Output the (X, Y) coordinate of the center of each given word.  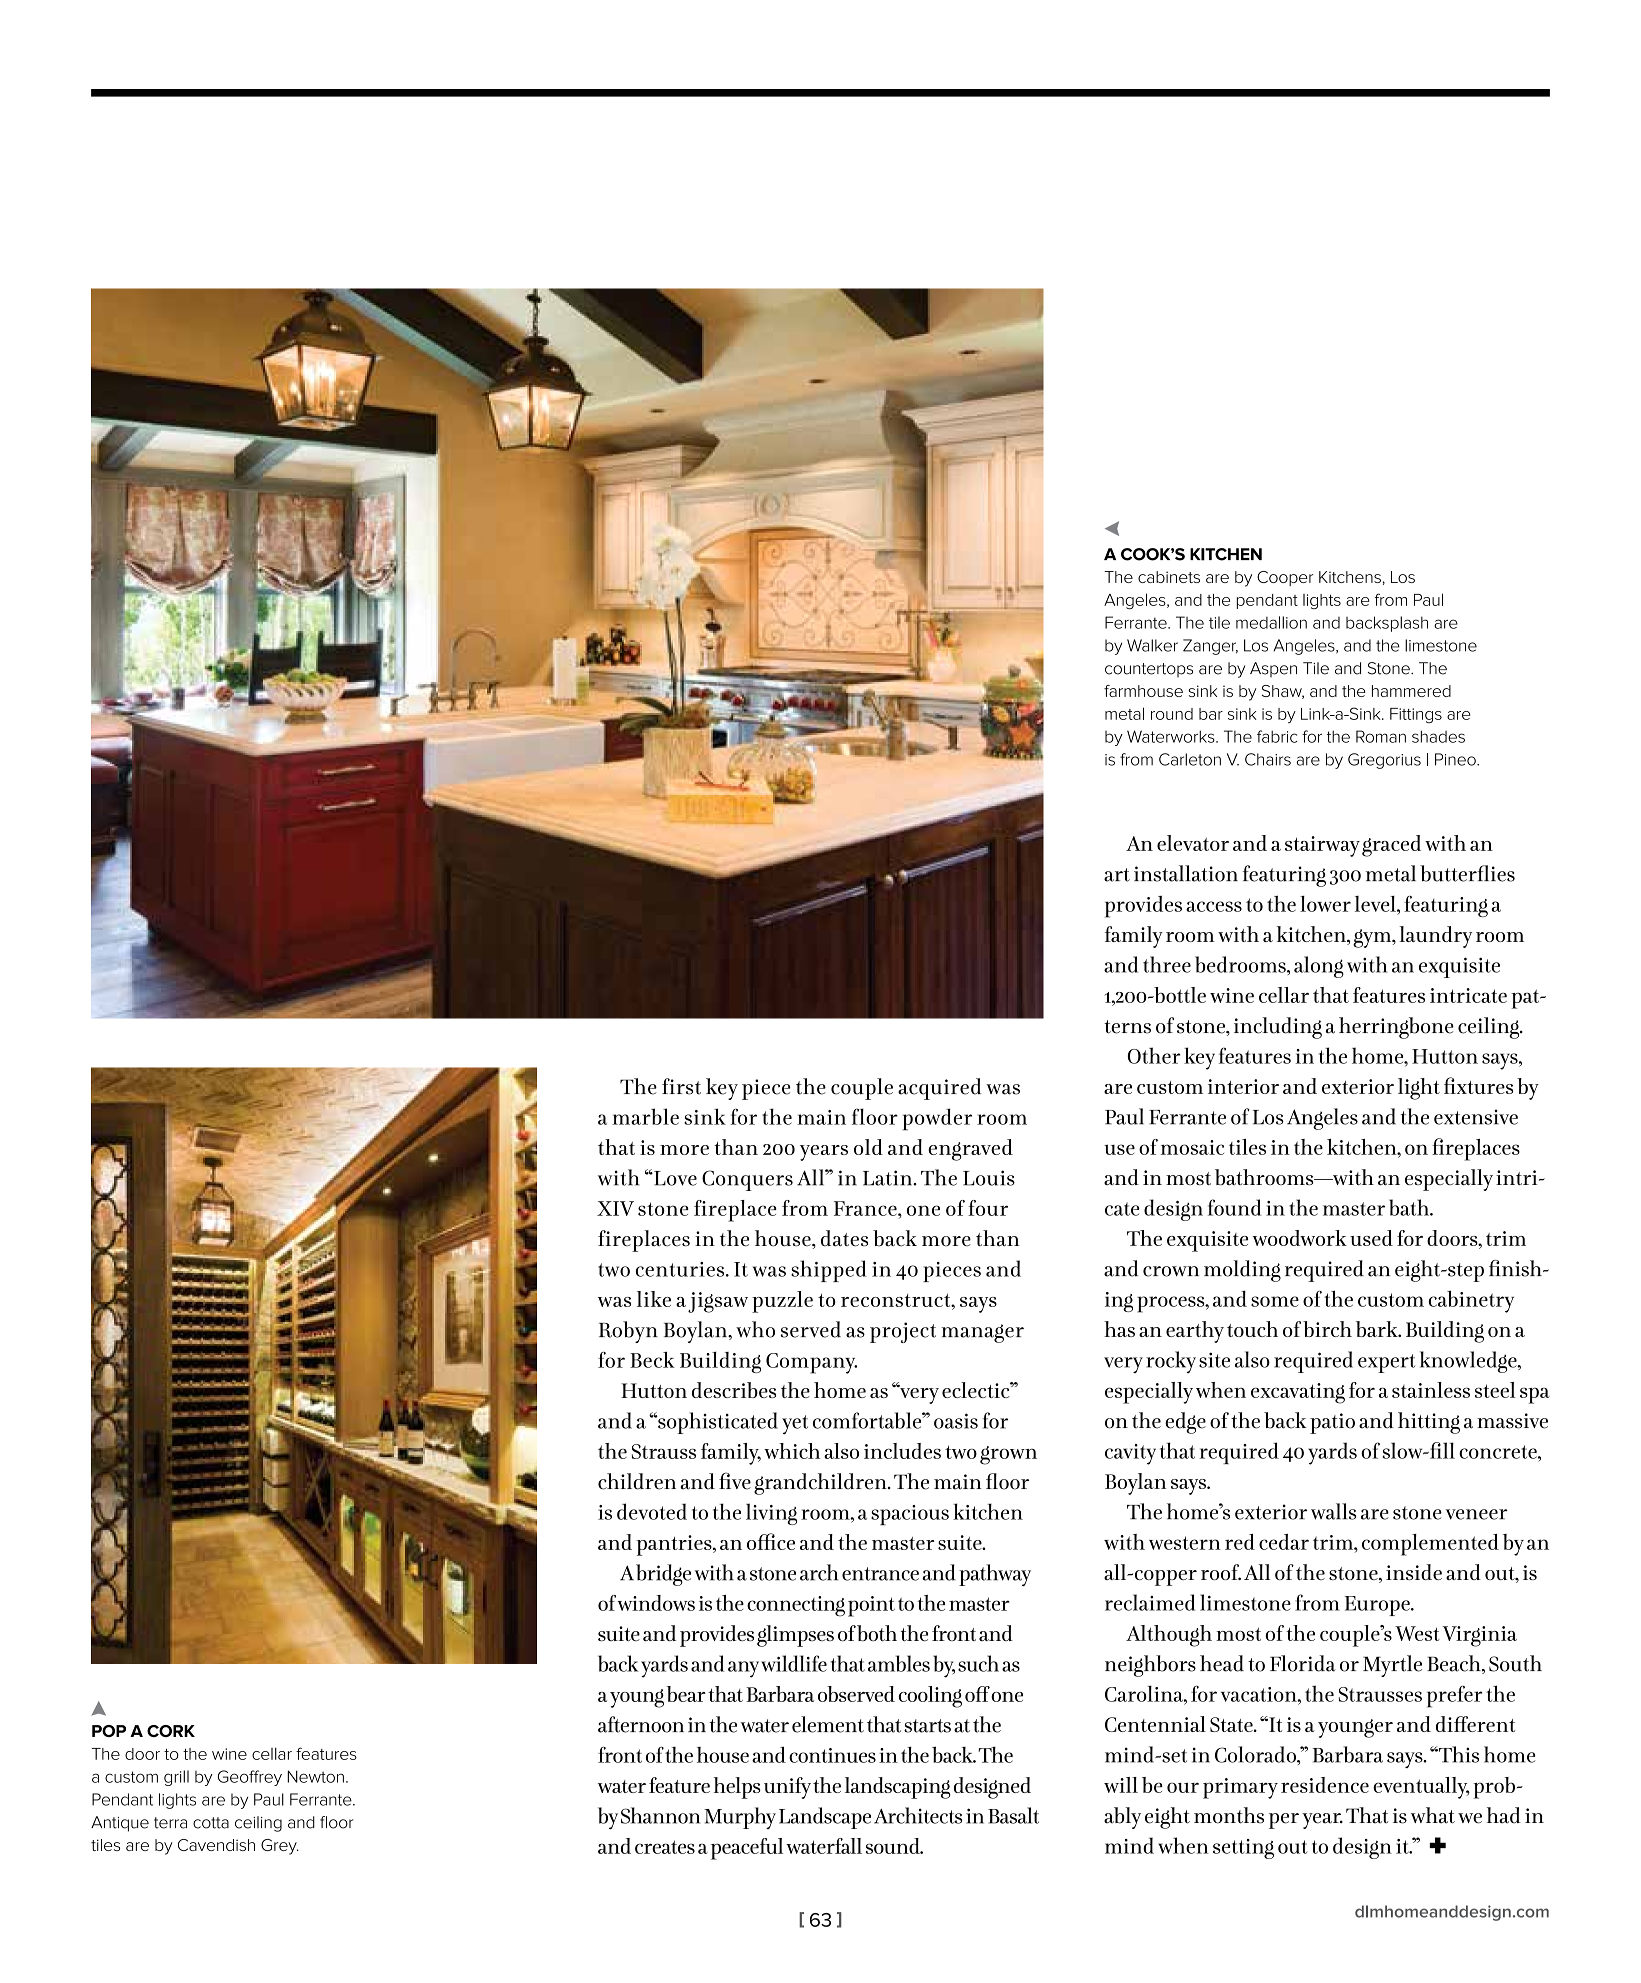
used (1371, 1238)
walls (1333, 1511)
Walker (1152, 645)
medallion (1271, 622)
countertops (1149, 670)
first (681, 1086)
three (1167, 964)
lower (1325, 904)
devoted (652, 1511)
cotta (211, 1823)
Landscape (825, 1818)
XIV (615, 1208)
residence (1325, 1785)
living (771, 1514)
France (866, 1208)
